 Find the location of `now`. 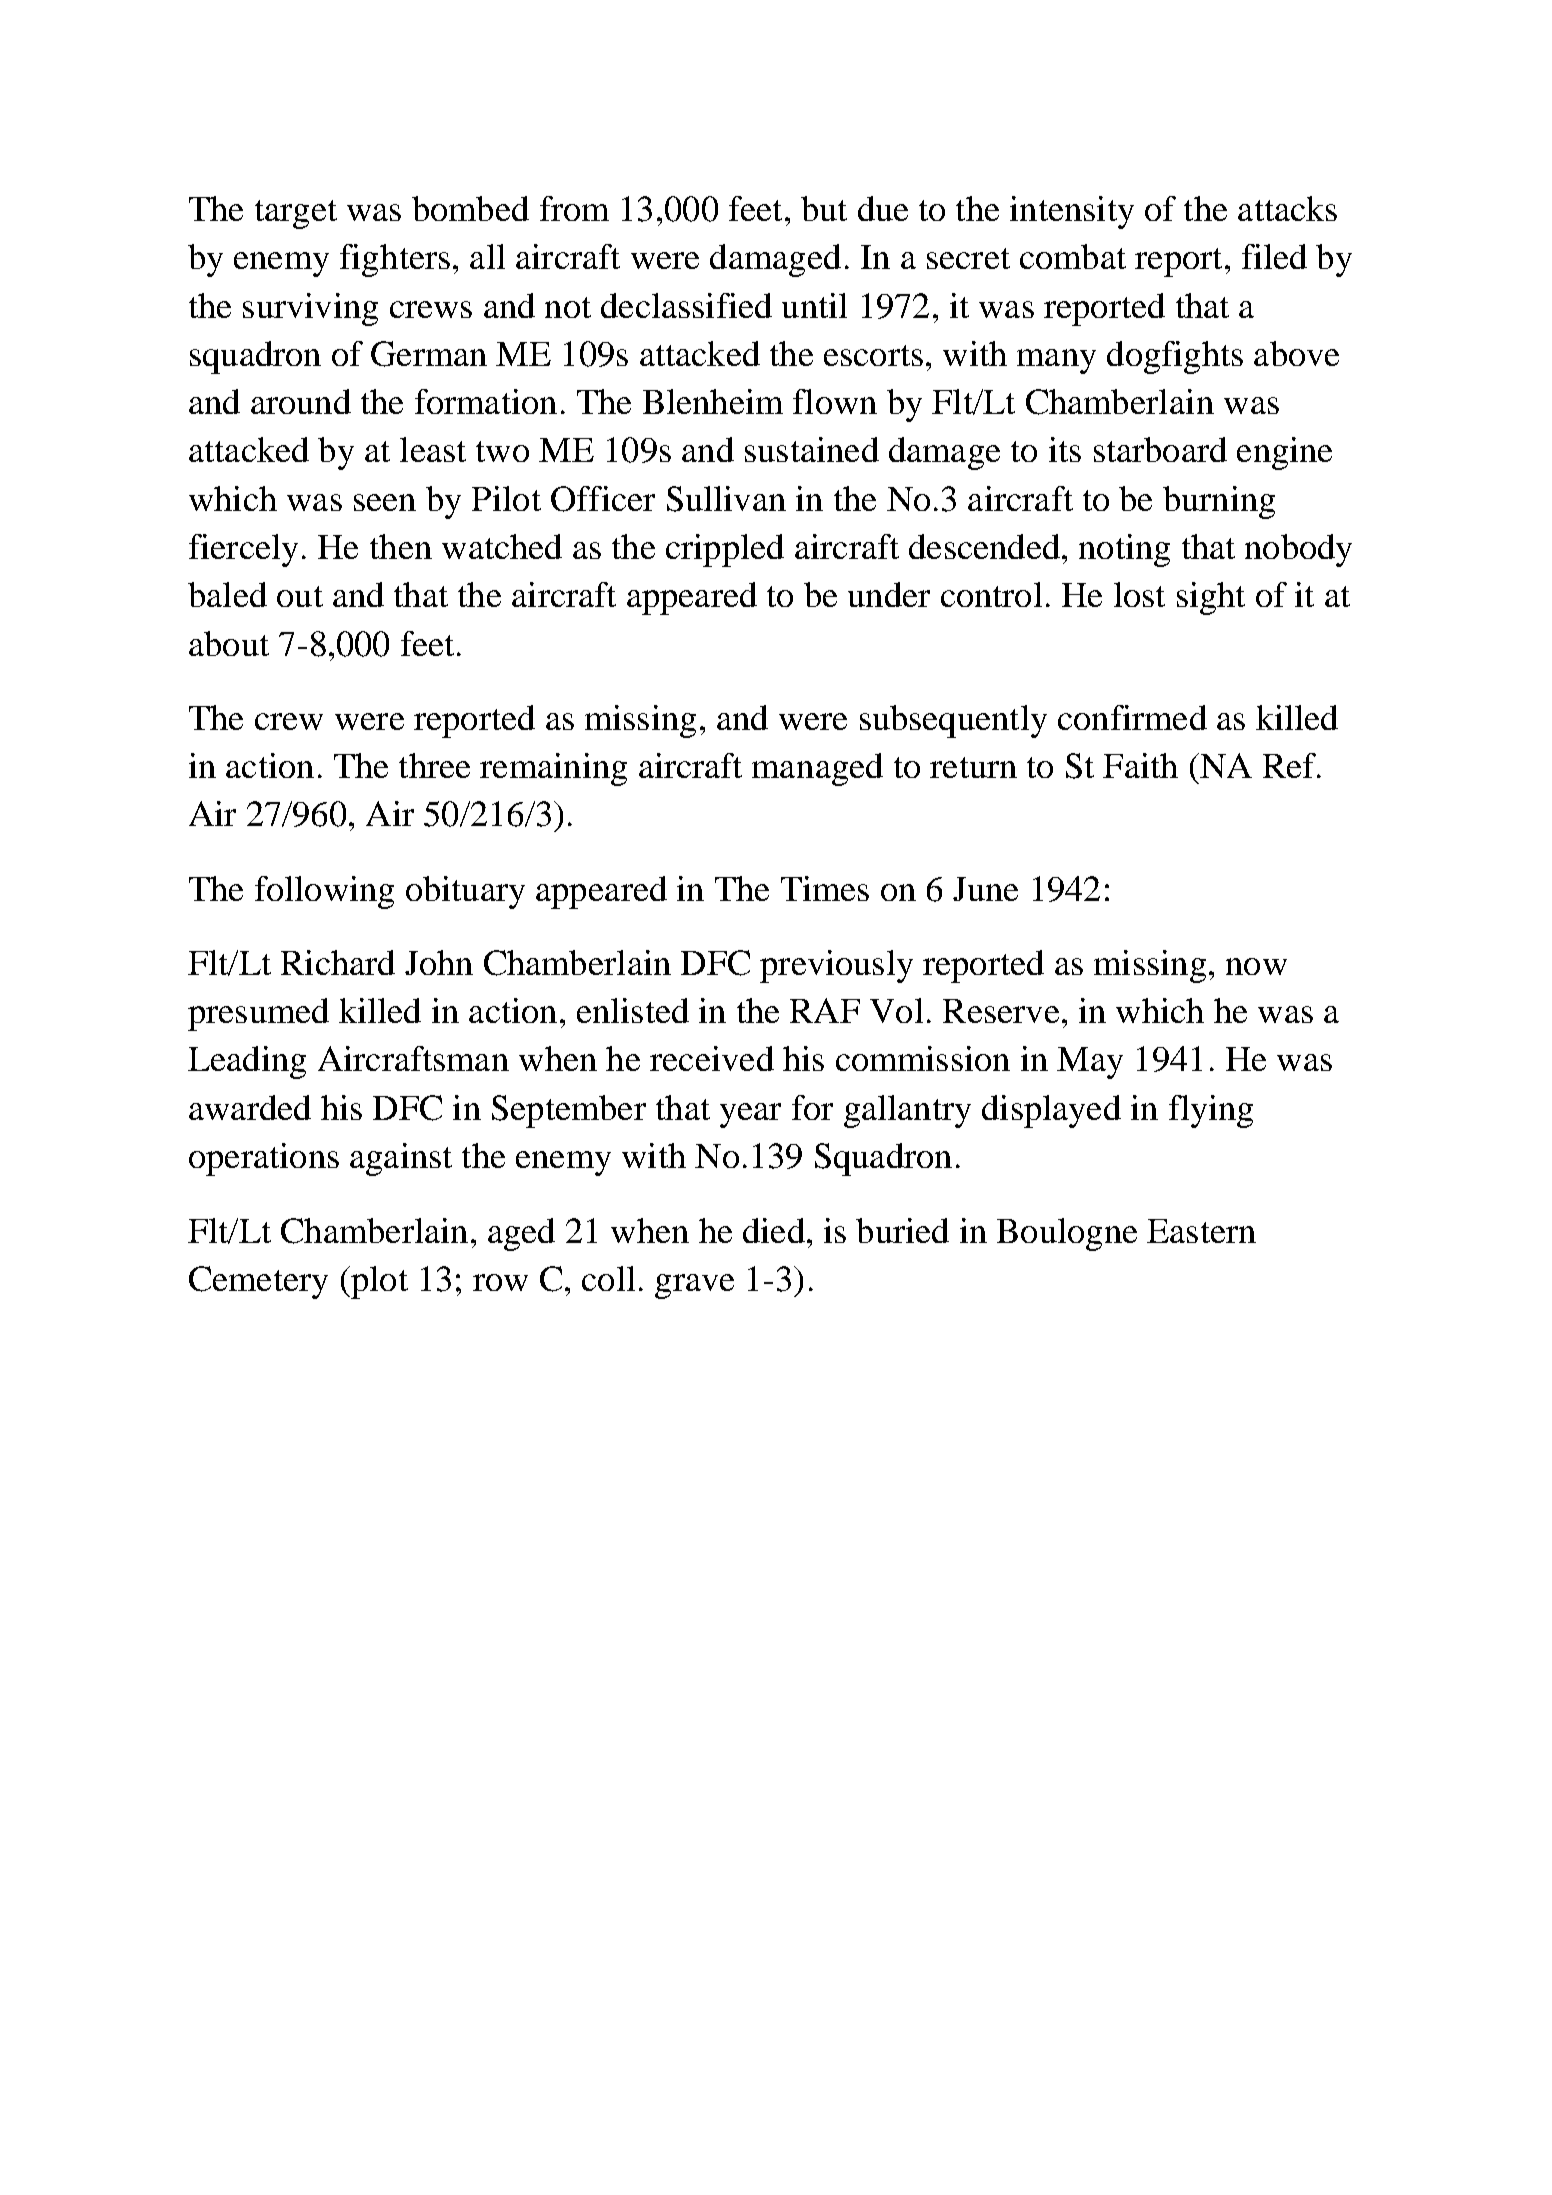

now is located at coordinates (1256, 966).
